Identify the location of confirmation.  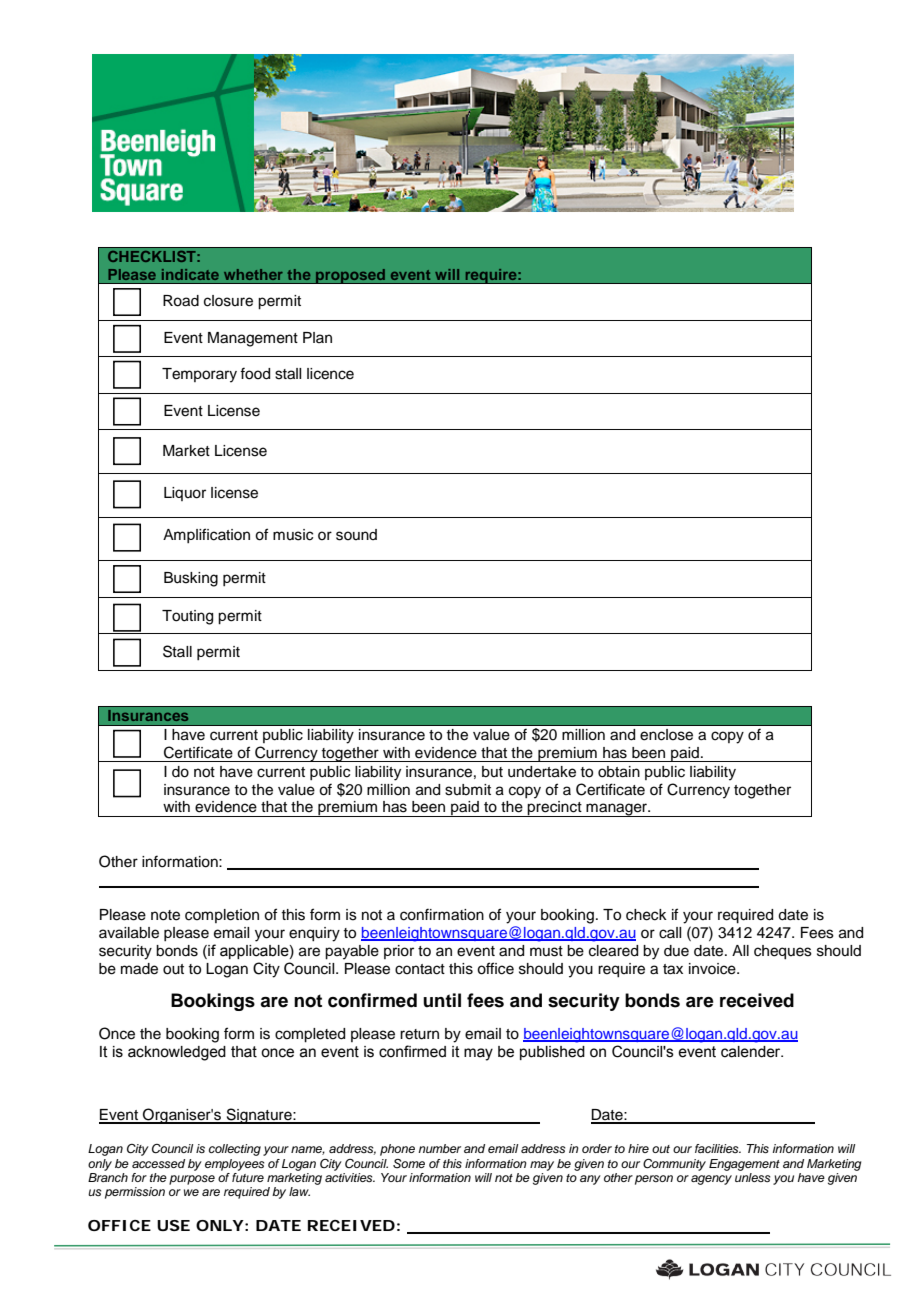
(442, 914).
